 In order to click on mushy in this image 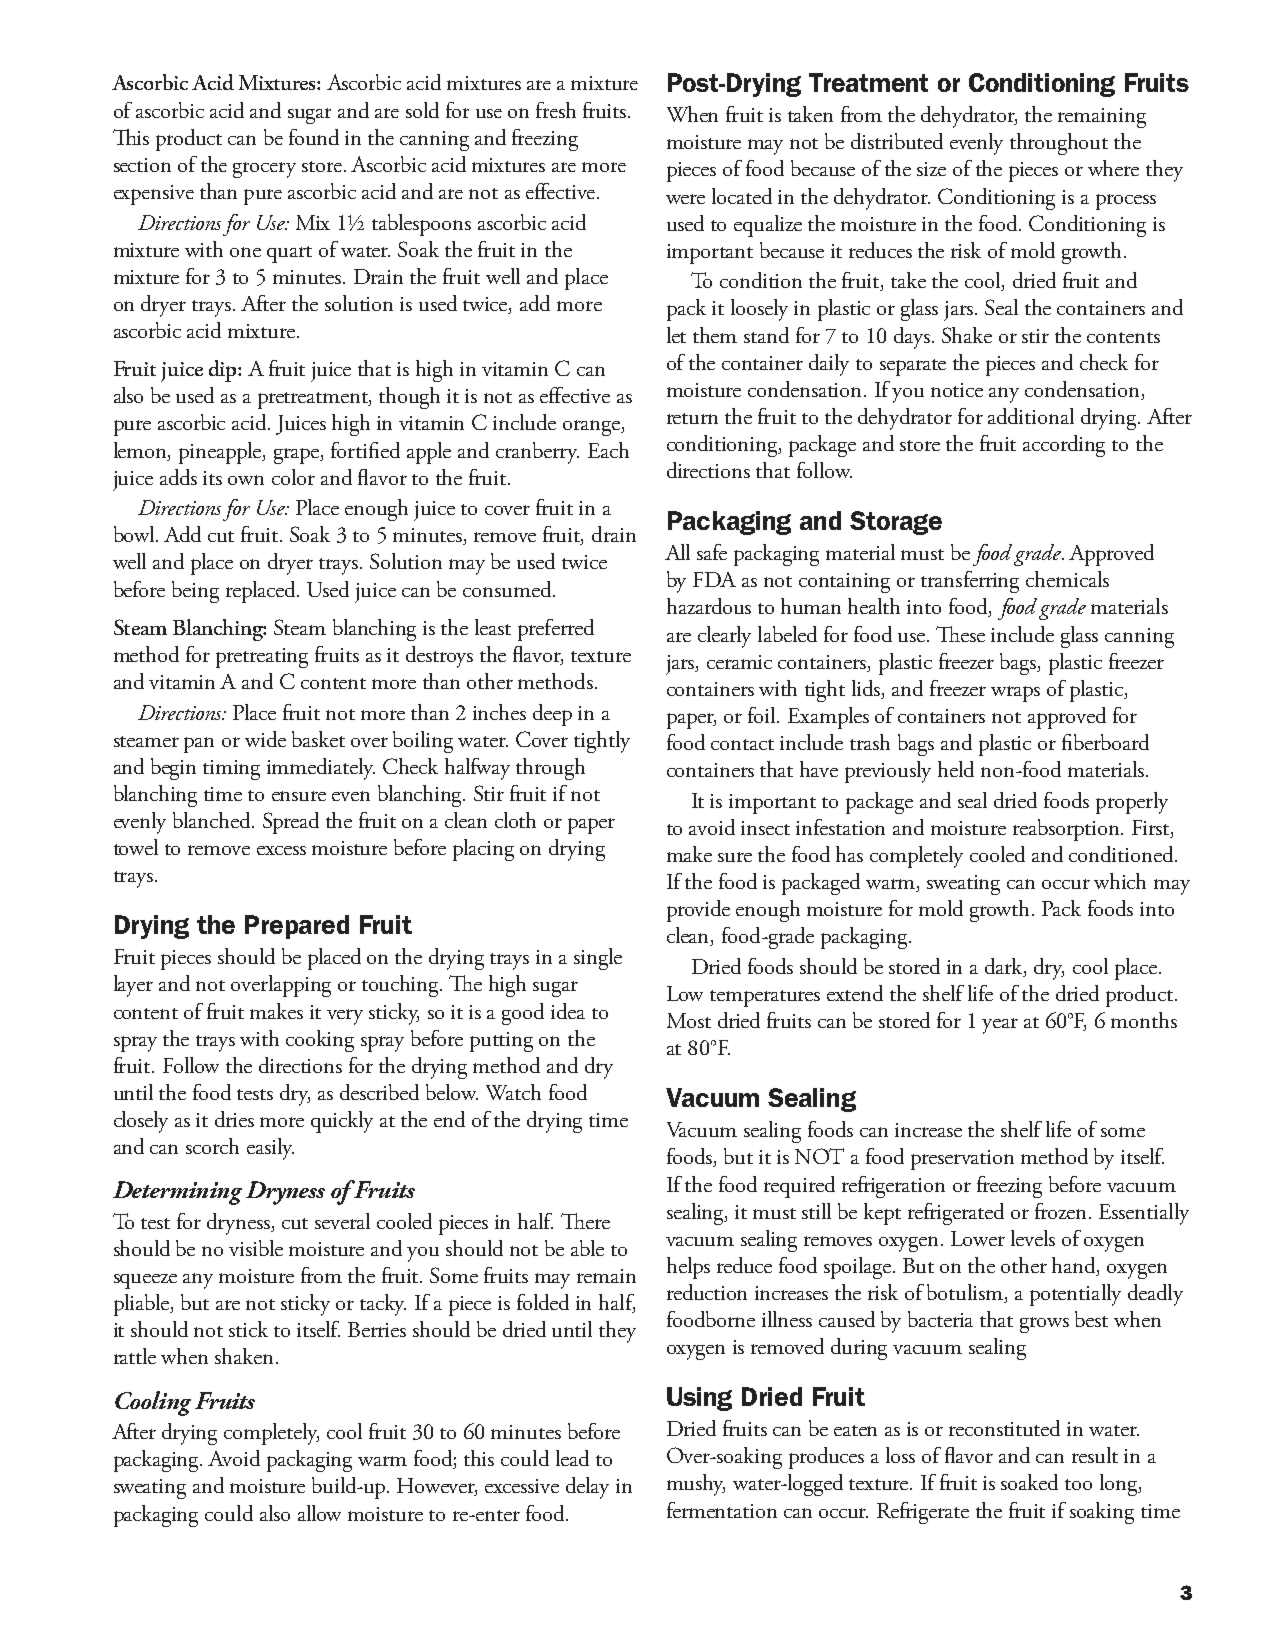, I will do `click(696, 1485)`.
